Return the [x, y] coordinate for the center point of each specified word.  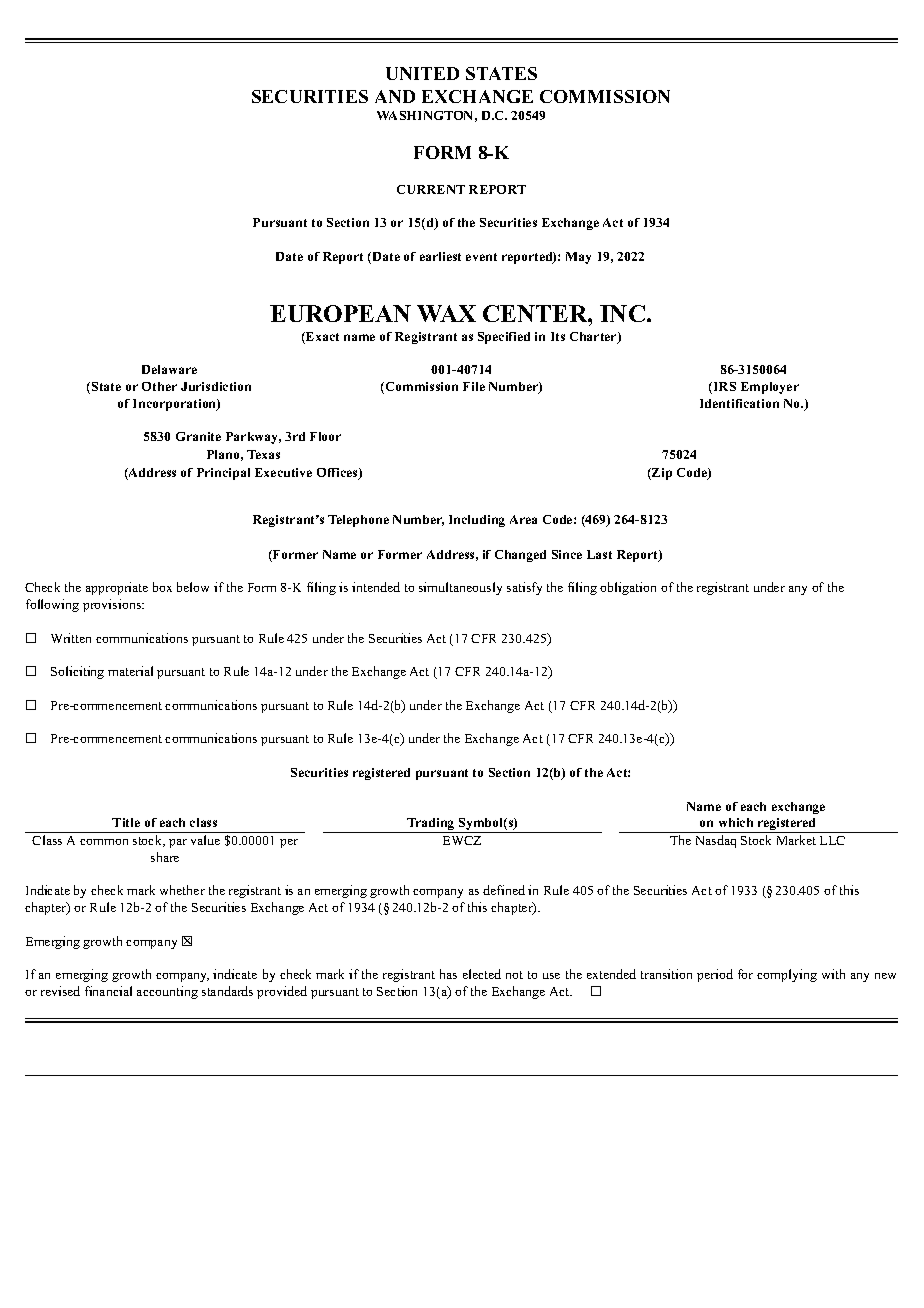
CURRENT [431, 189]
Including [477, 521]
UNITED [422, 73]
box [162, 587]
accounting [167, 992]
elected [482, 974]
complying [787, 975]
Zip [661, 474]
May [578, 258]
